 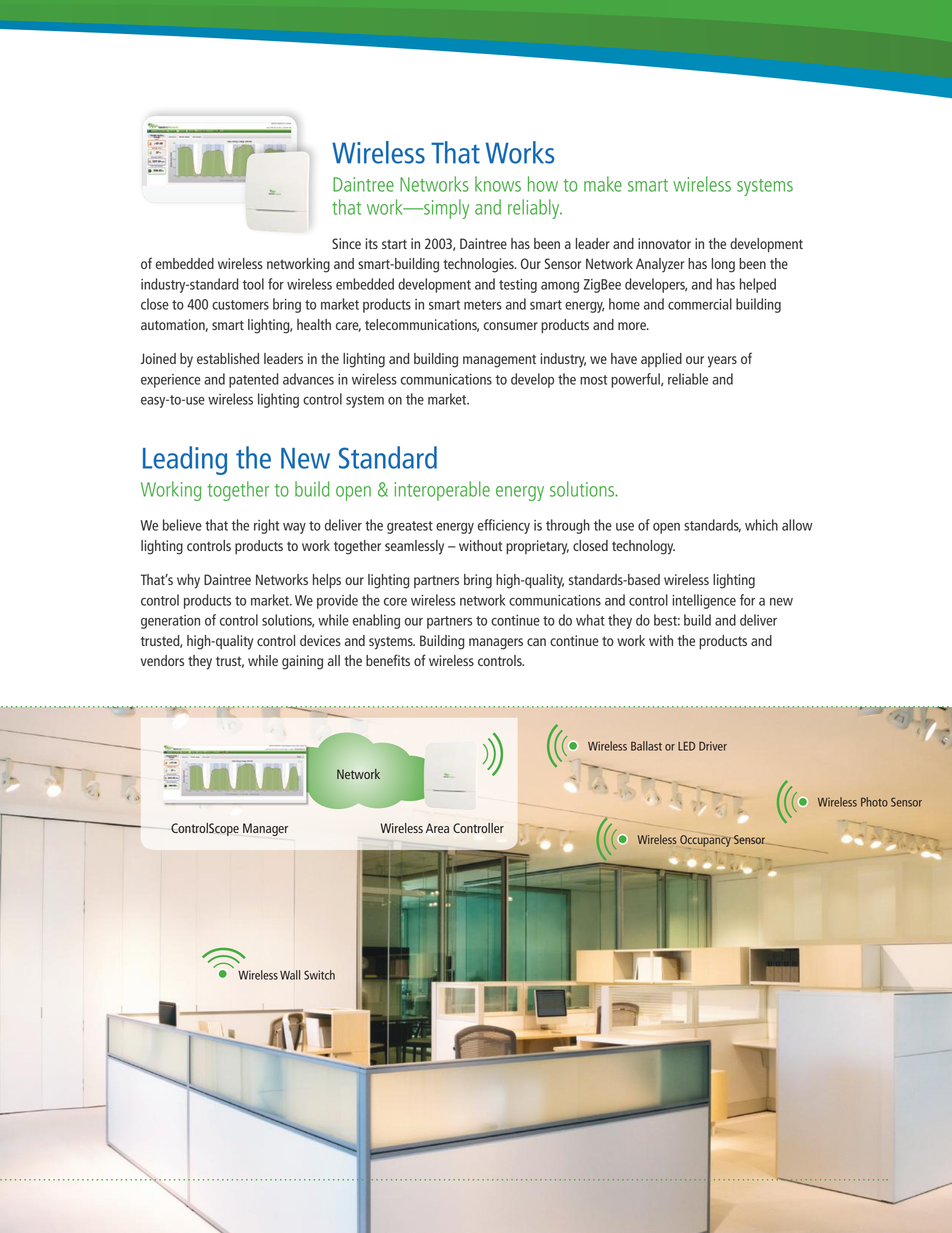 What do you see at coordinates (646, 746) in the screenshot?
I see `Ballast` at bounding box center [646, 746].
